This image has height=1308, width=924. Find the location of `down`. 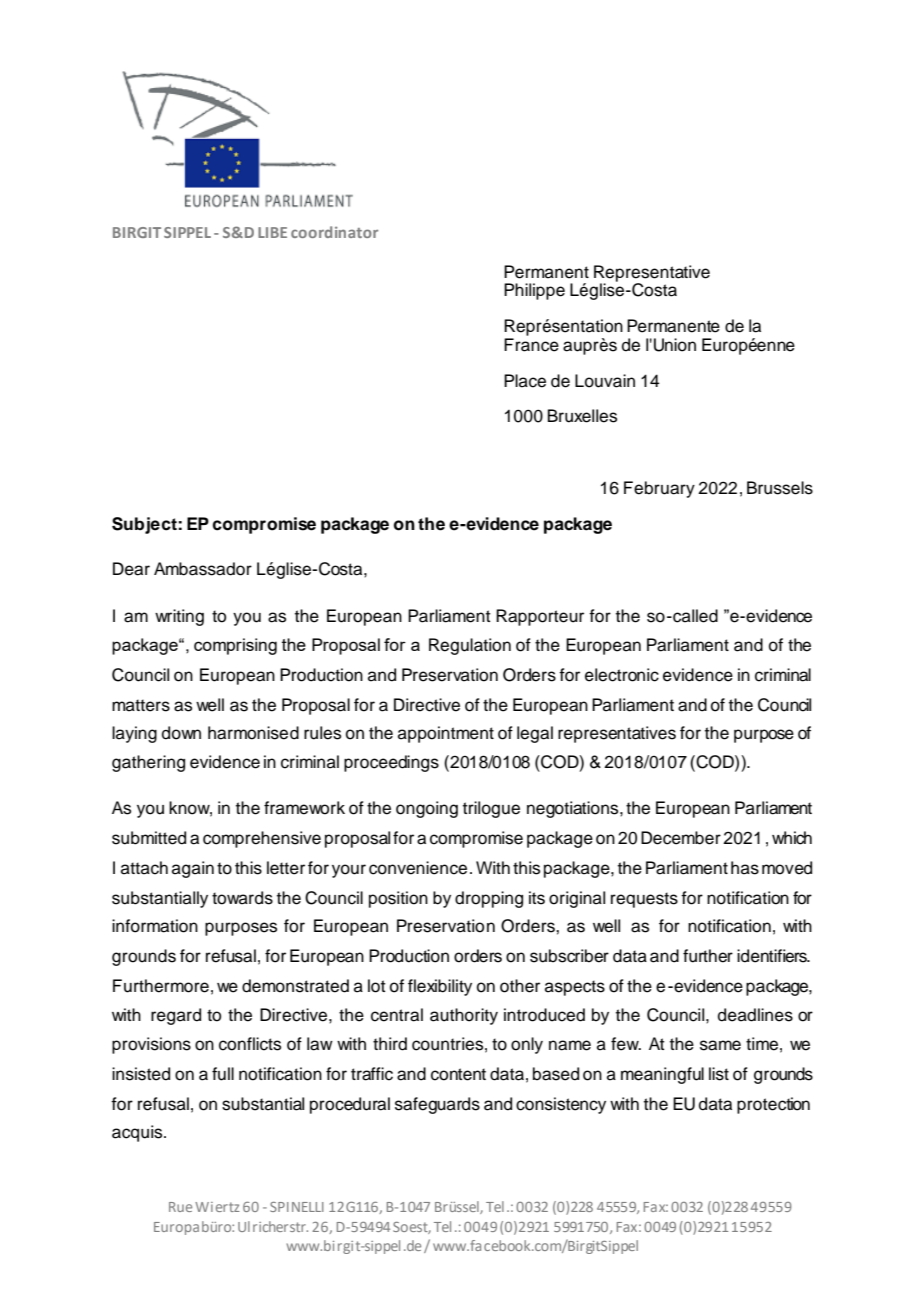

down is located at coordinates (181, 733).
